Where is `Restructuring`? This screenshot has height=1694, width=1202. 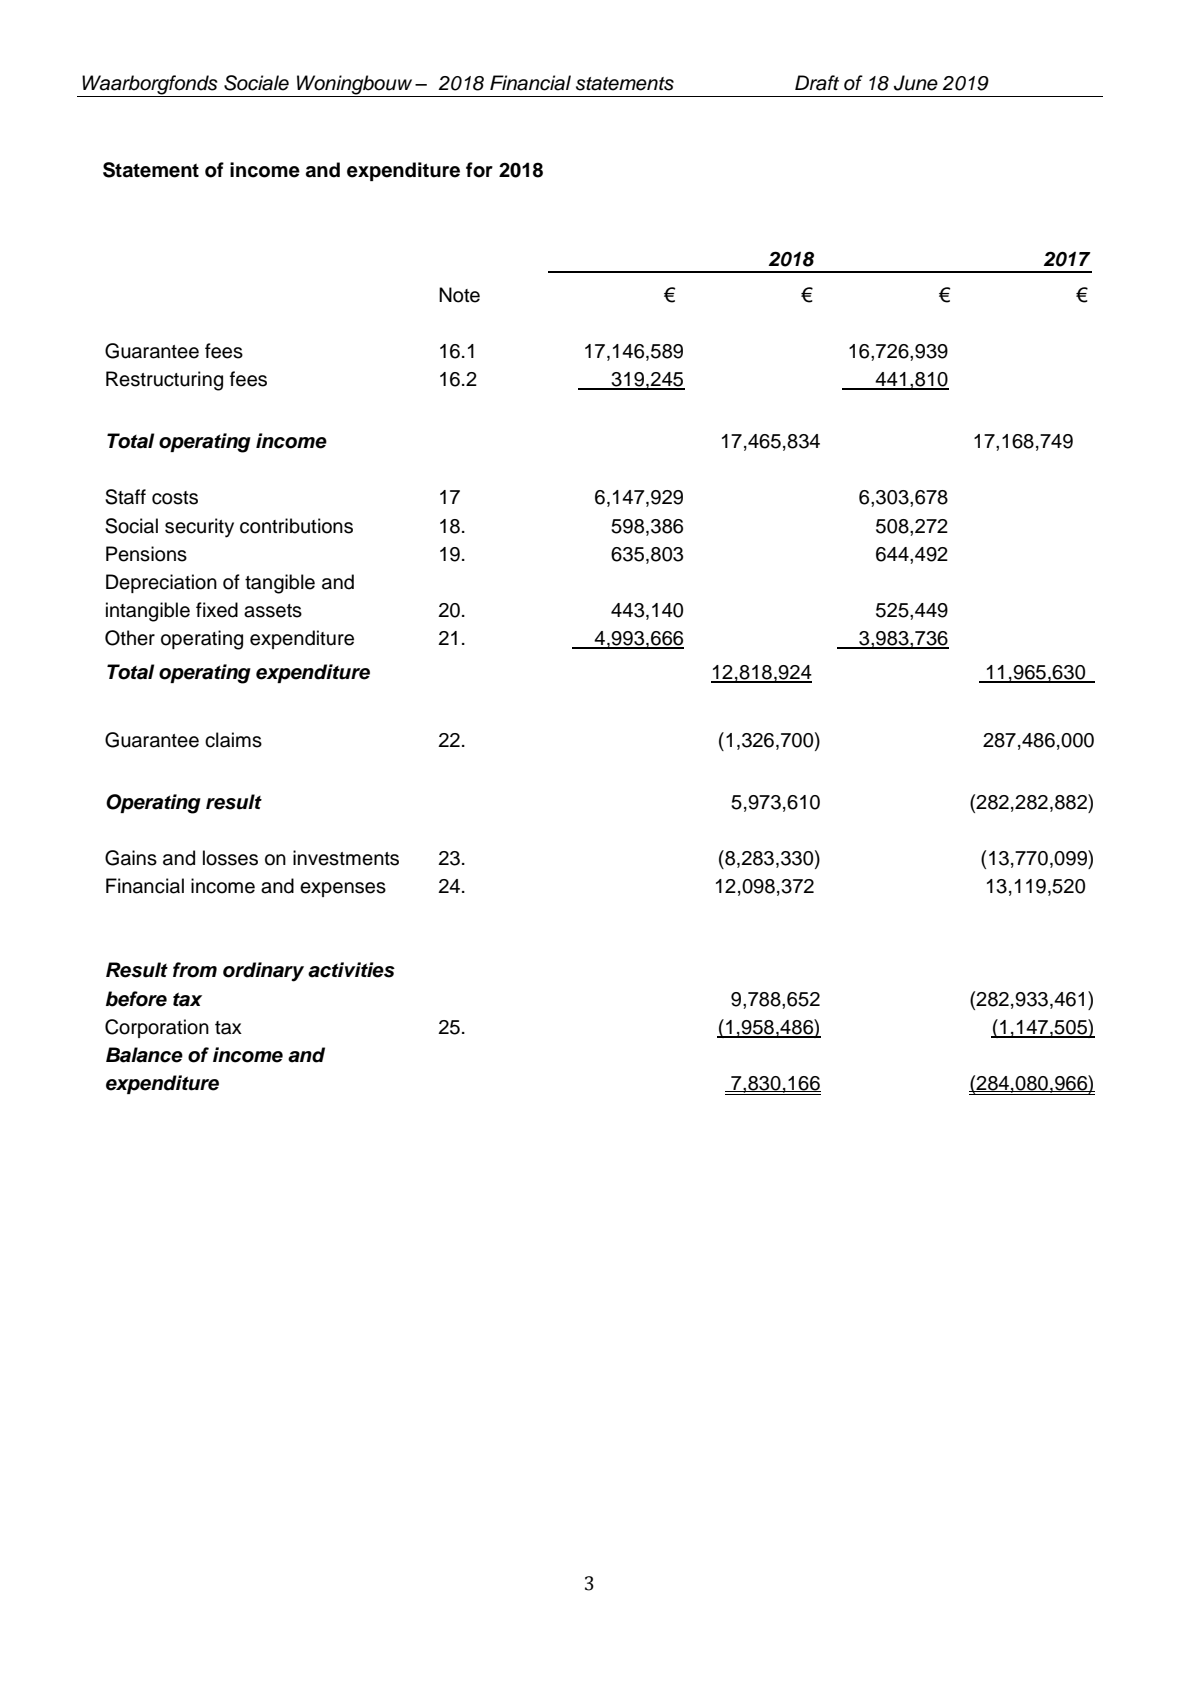 Restructuring is located at coordinates (164, 381).
